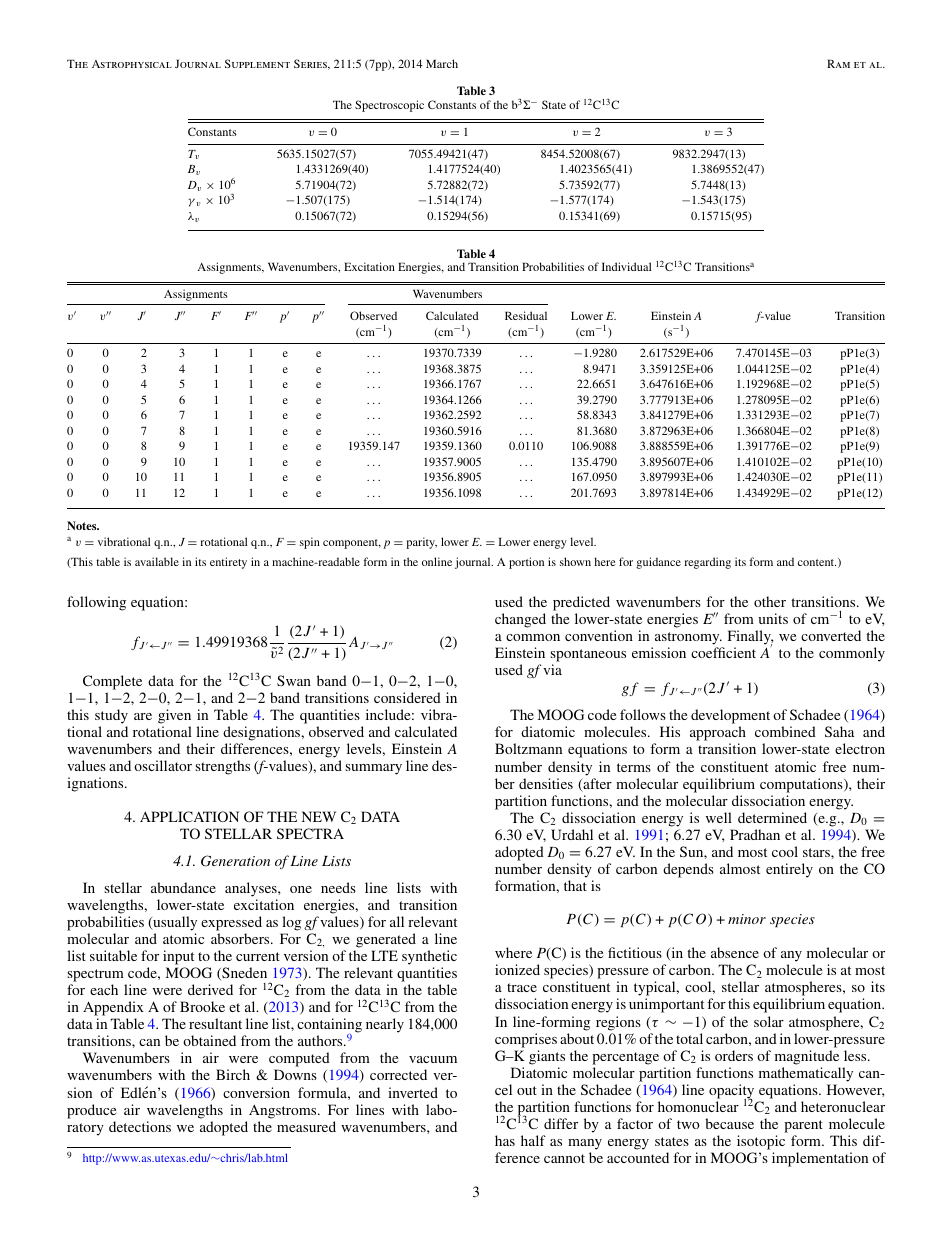  Describe the element at coordinates (505, 1140) in the document. I see `has` at that location.
